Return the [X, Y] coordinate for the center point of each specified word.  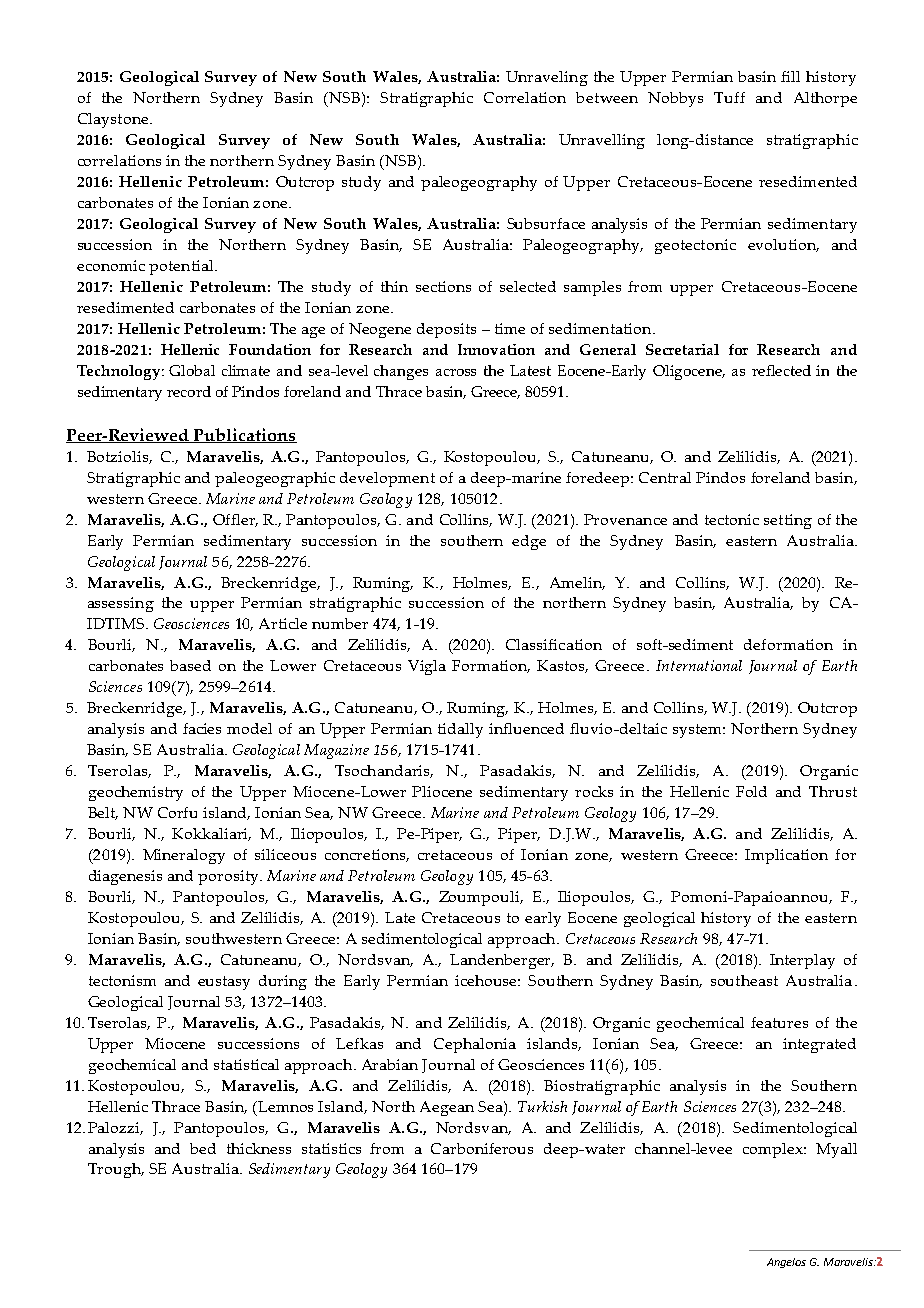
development [387, 479]
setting [788, 521]
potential [182, 267]
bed [203, 1148]
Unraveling [547, 78]
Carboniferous [482, 1148]
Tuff [729, 97]
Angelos [786, 1263]
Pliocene [442, 791]
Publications [244, 435]
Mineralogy [184, 856]
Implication [786, 856]
